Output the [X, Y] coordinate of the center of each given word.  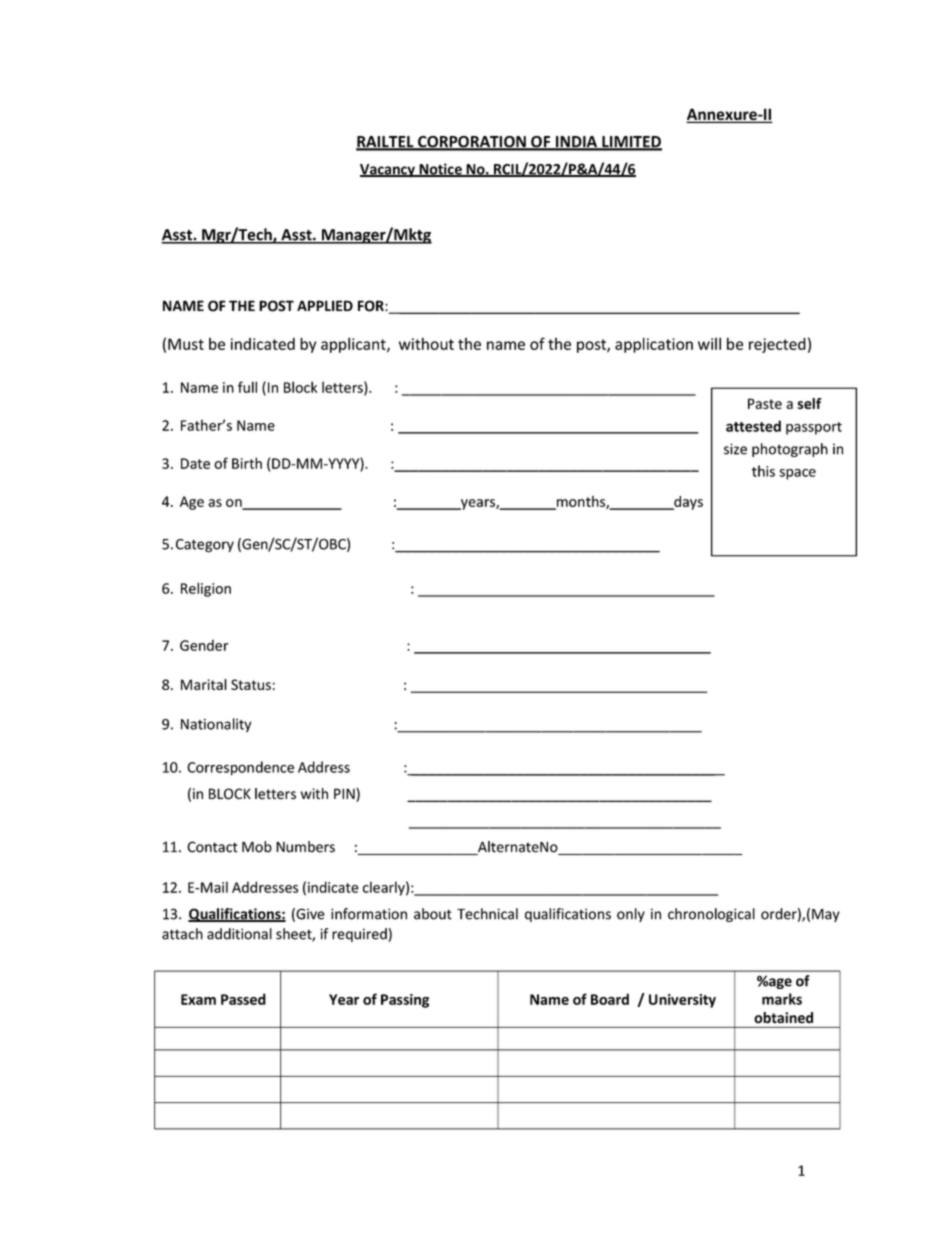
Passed [243, 999]
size [735, 449]
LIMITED [631, 143]
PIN [345, 795]
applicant [354, 345]
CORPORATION [472, 143]
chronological [711, 915]
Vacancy [388, 171]
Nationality [216, 725]
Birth [247, 463]
